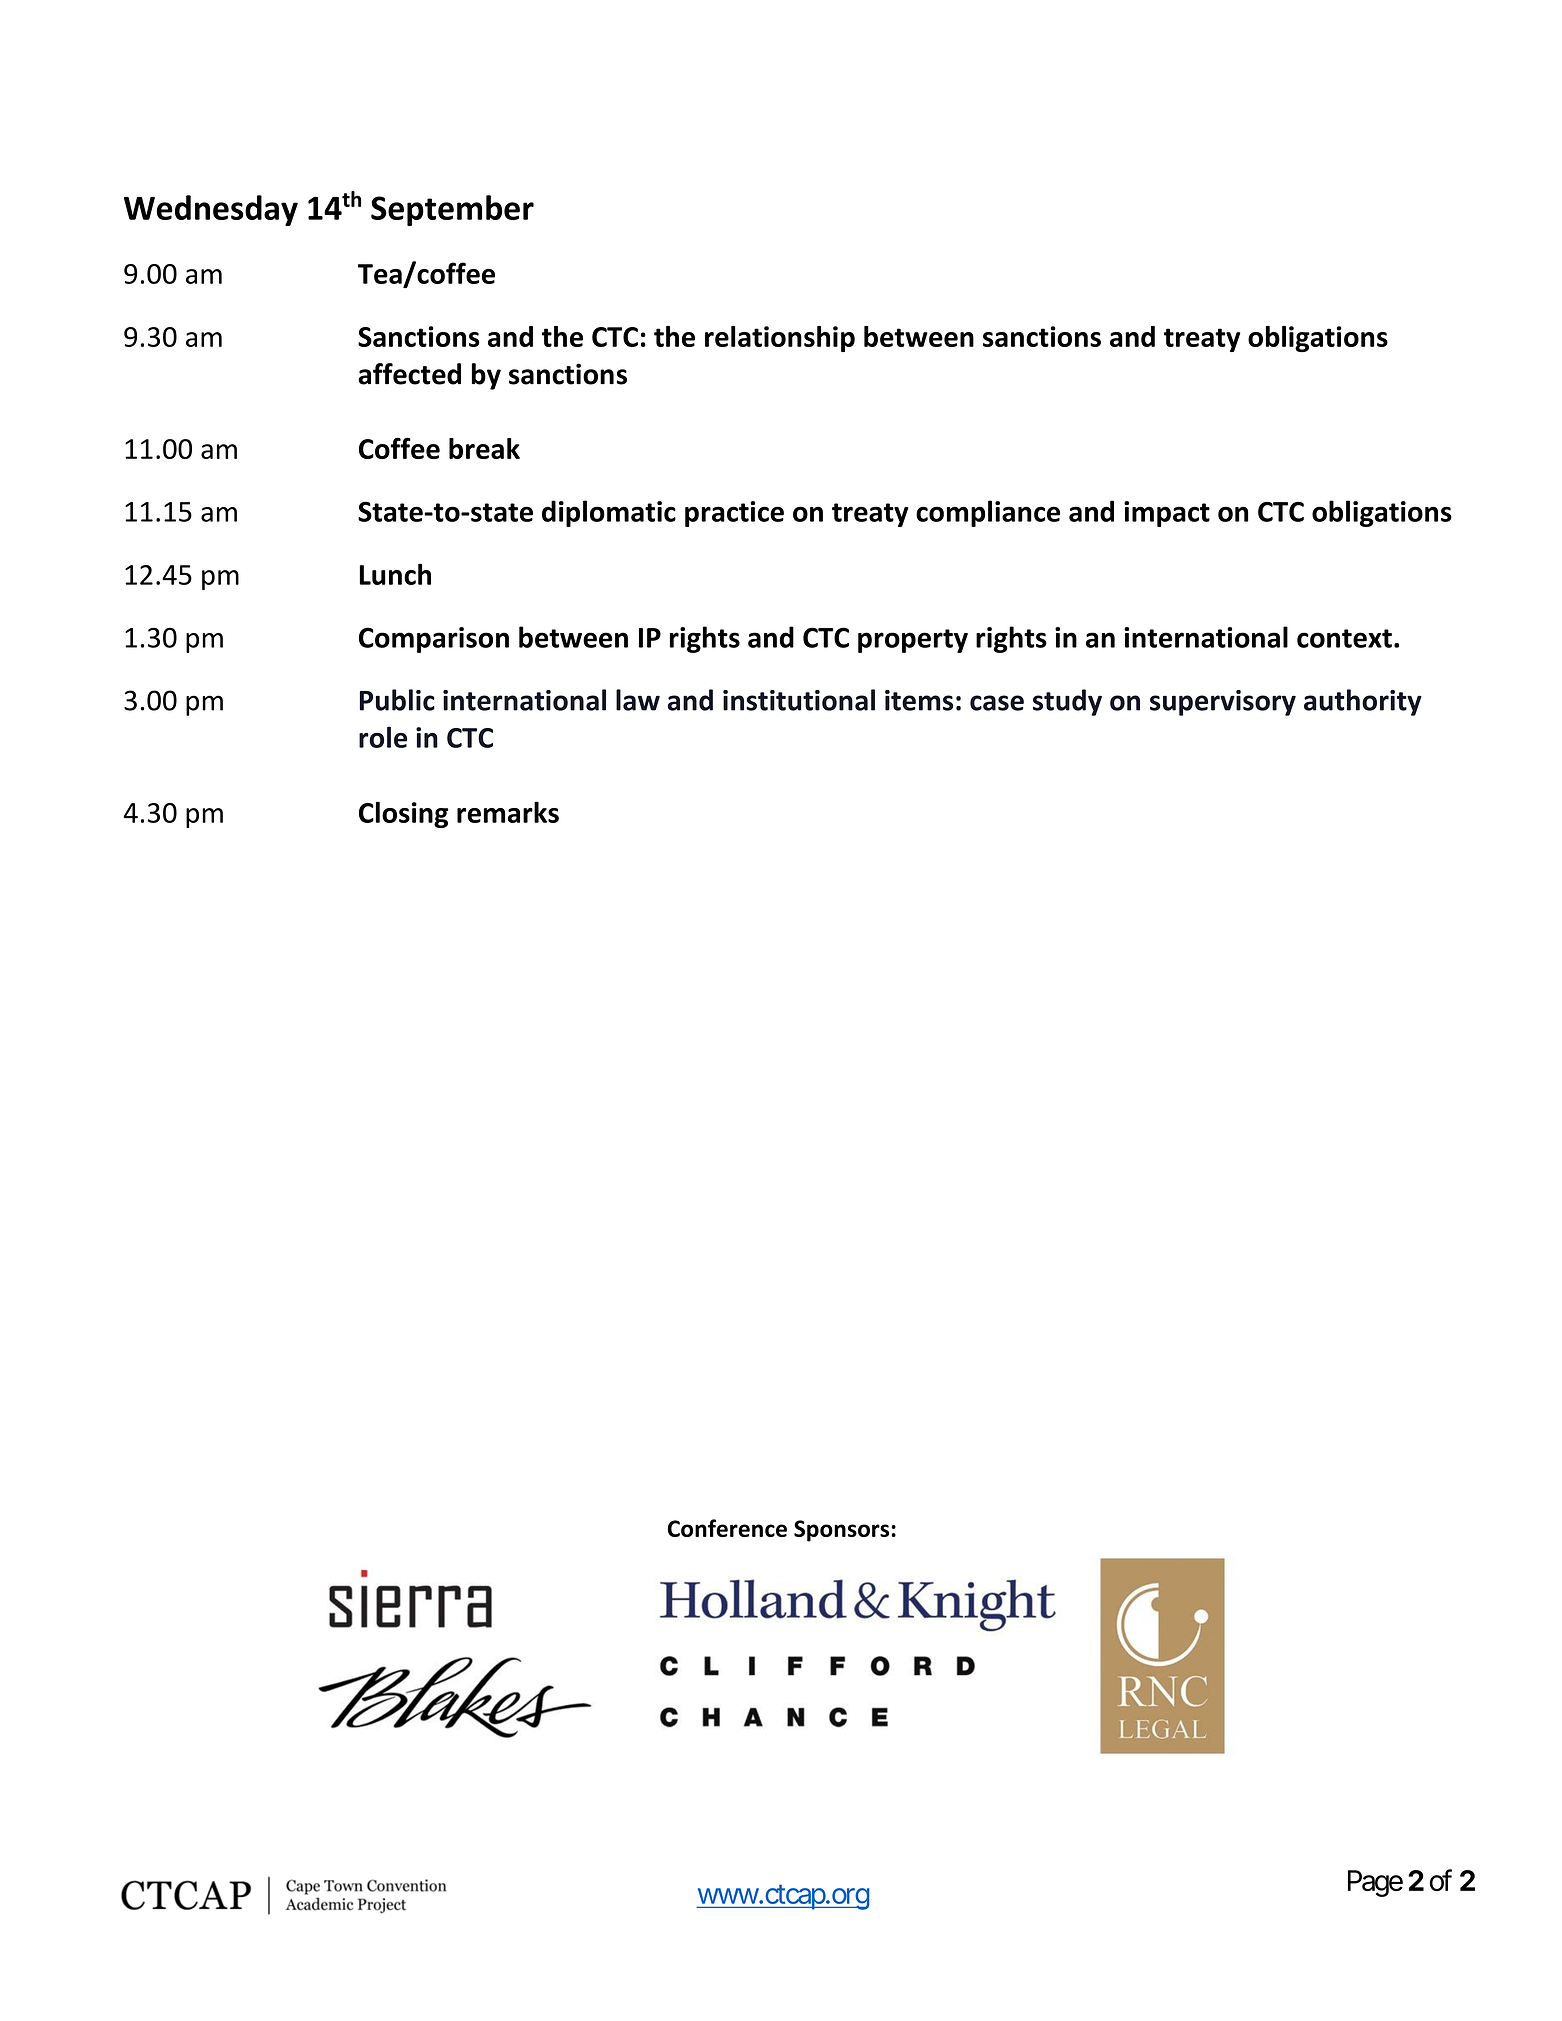  What do you see at coordinates (508, 812) in the document?
I see `remarks` at bounding box center [508, 812].
